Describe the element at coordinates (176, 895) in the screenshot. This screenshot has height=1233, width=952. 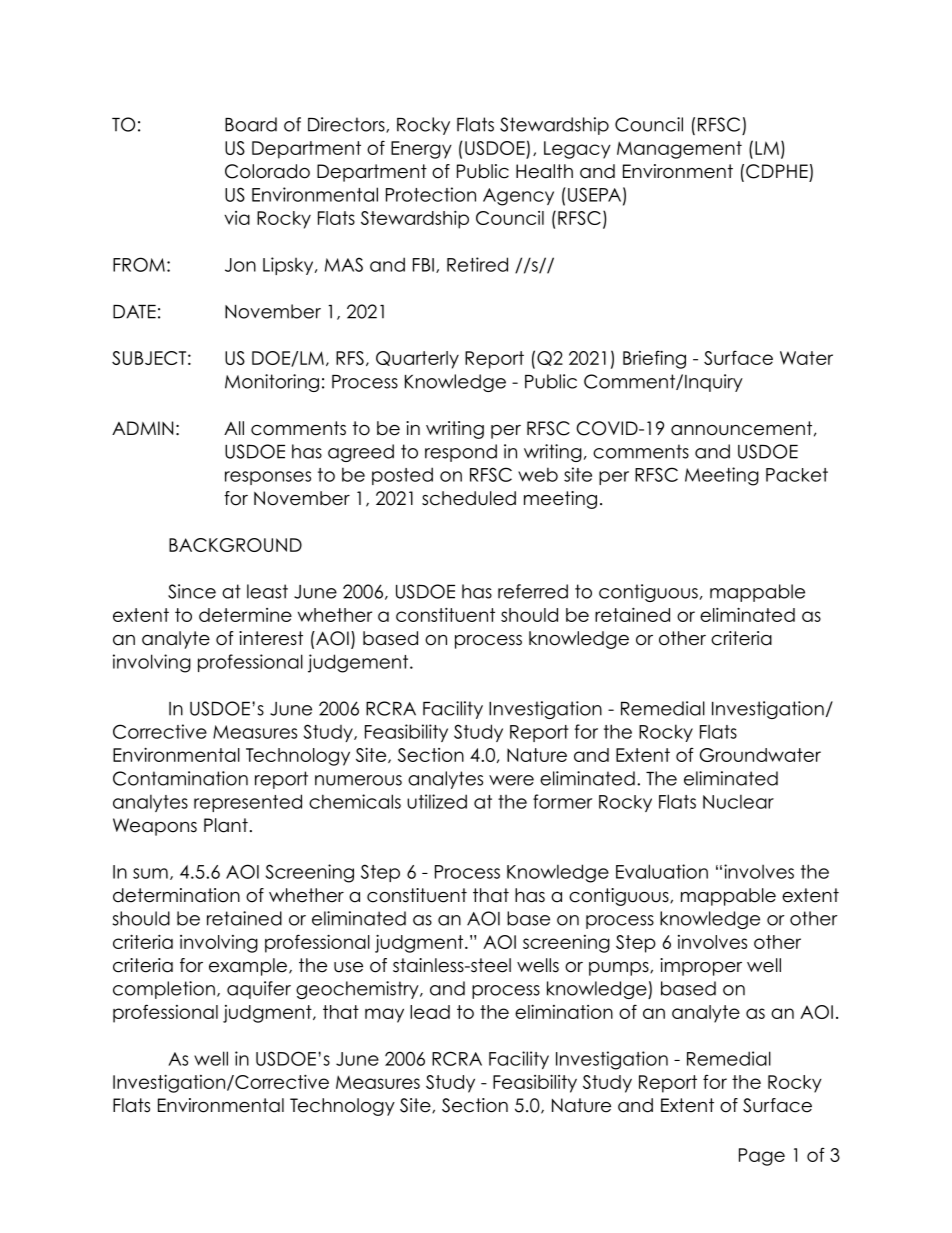
I see `determination` at that location.
